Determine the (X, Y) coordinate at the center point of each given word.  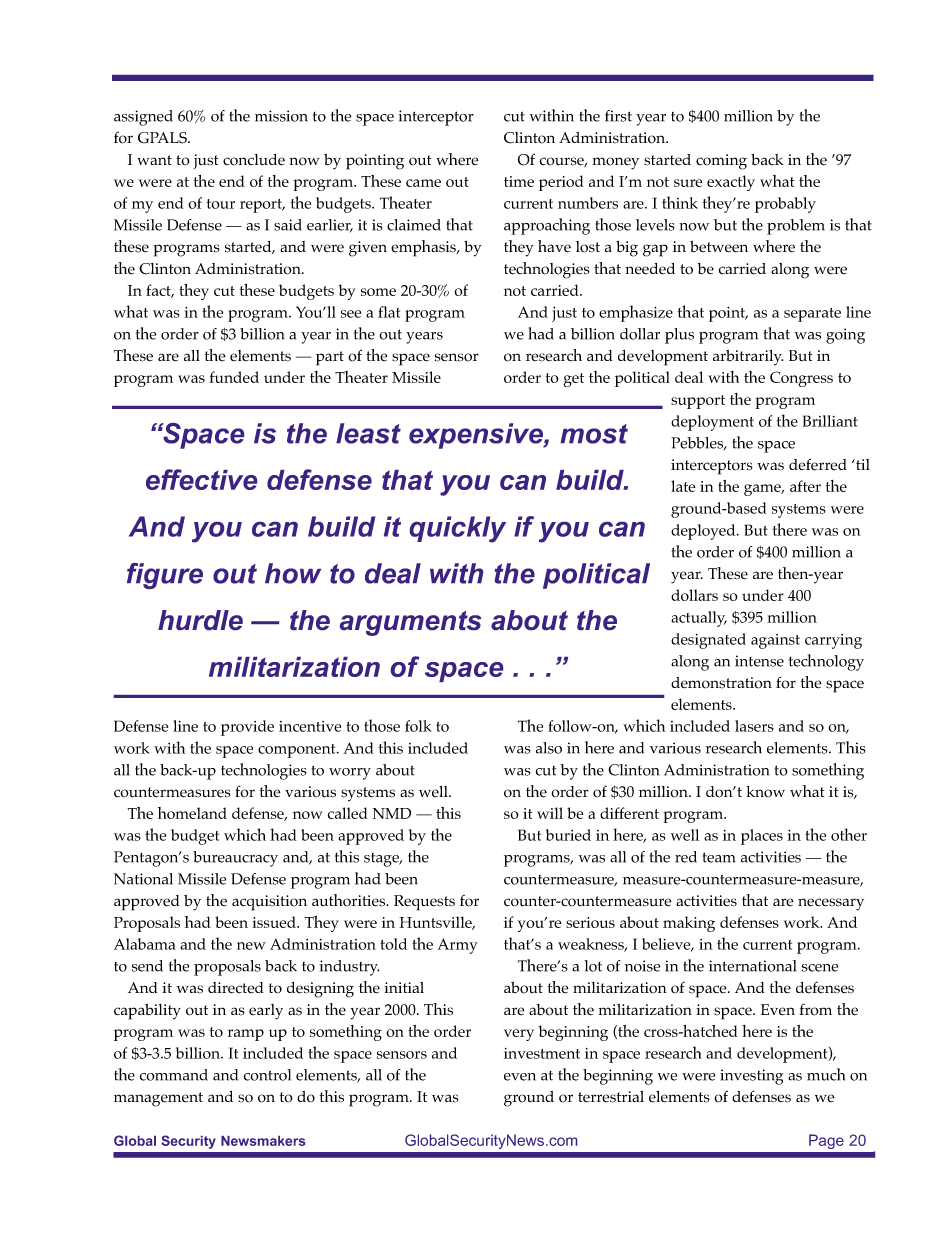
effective (201, 479)
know (765, 792)
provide (247, 728)
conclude (254, 160)
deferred (818, 464)
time (519, 181)
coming (721, 162)
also (549, 748)
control (267, 1075)
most (594, 434)
